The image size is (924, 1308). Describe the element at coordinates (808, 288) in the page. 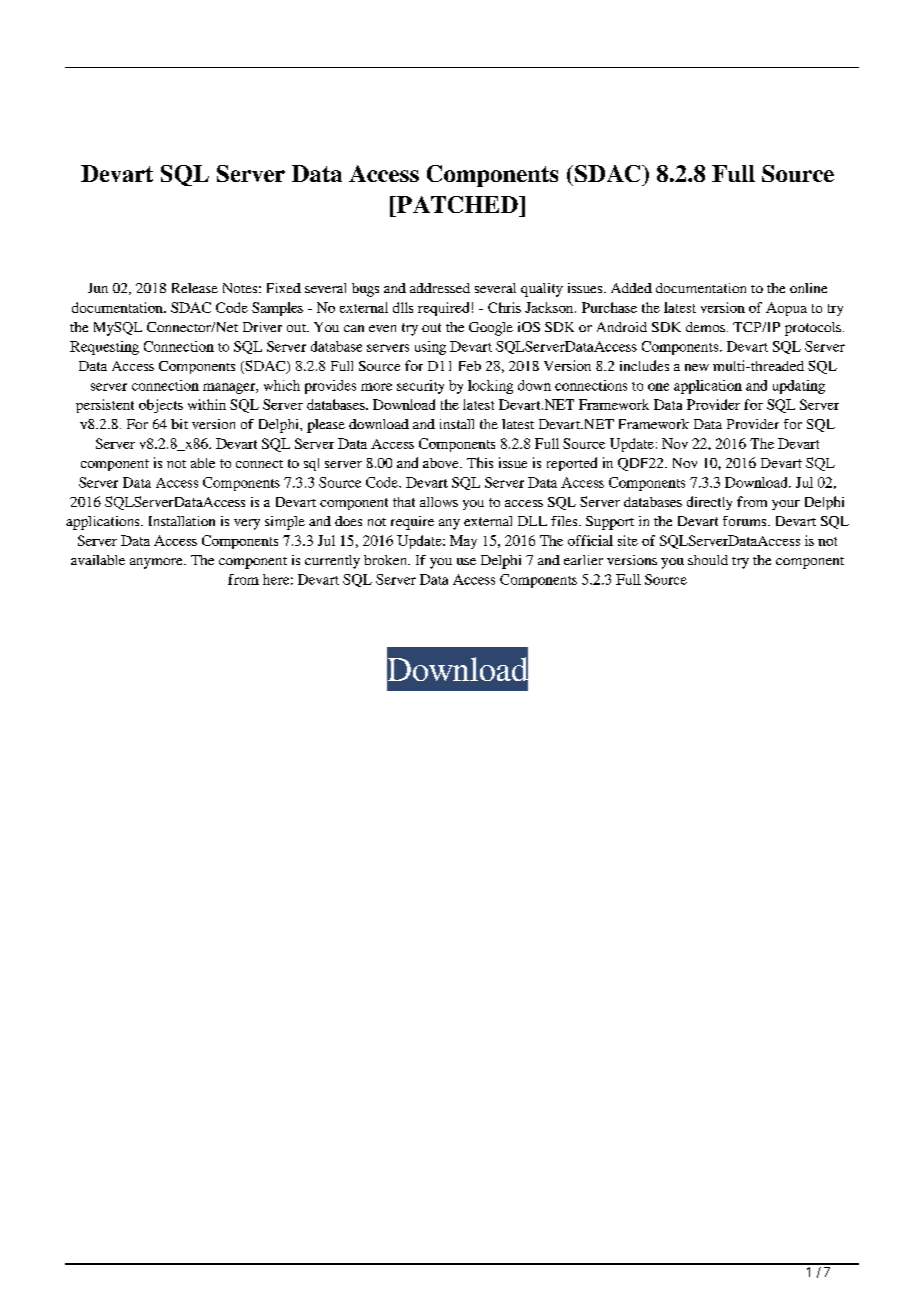

I see `online` at that location.
